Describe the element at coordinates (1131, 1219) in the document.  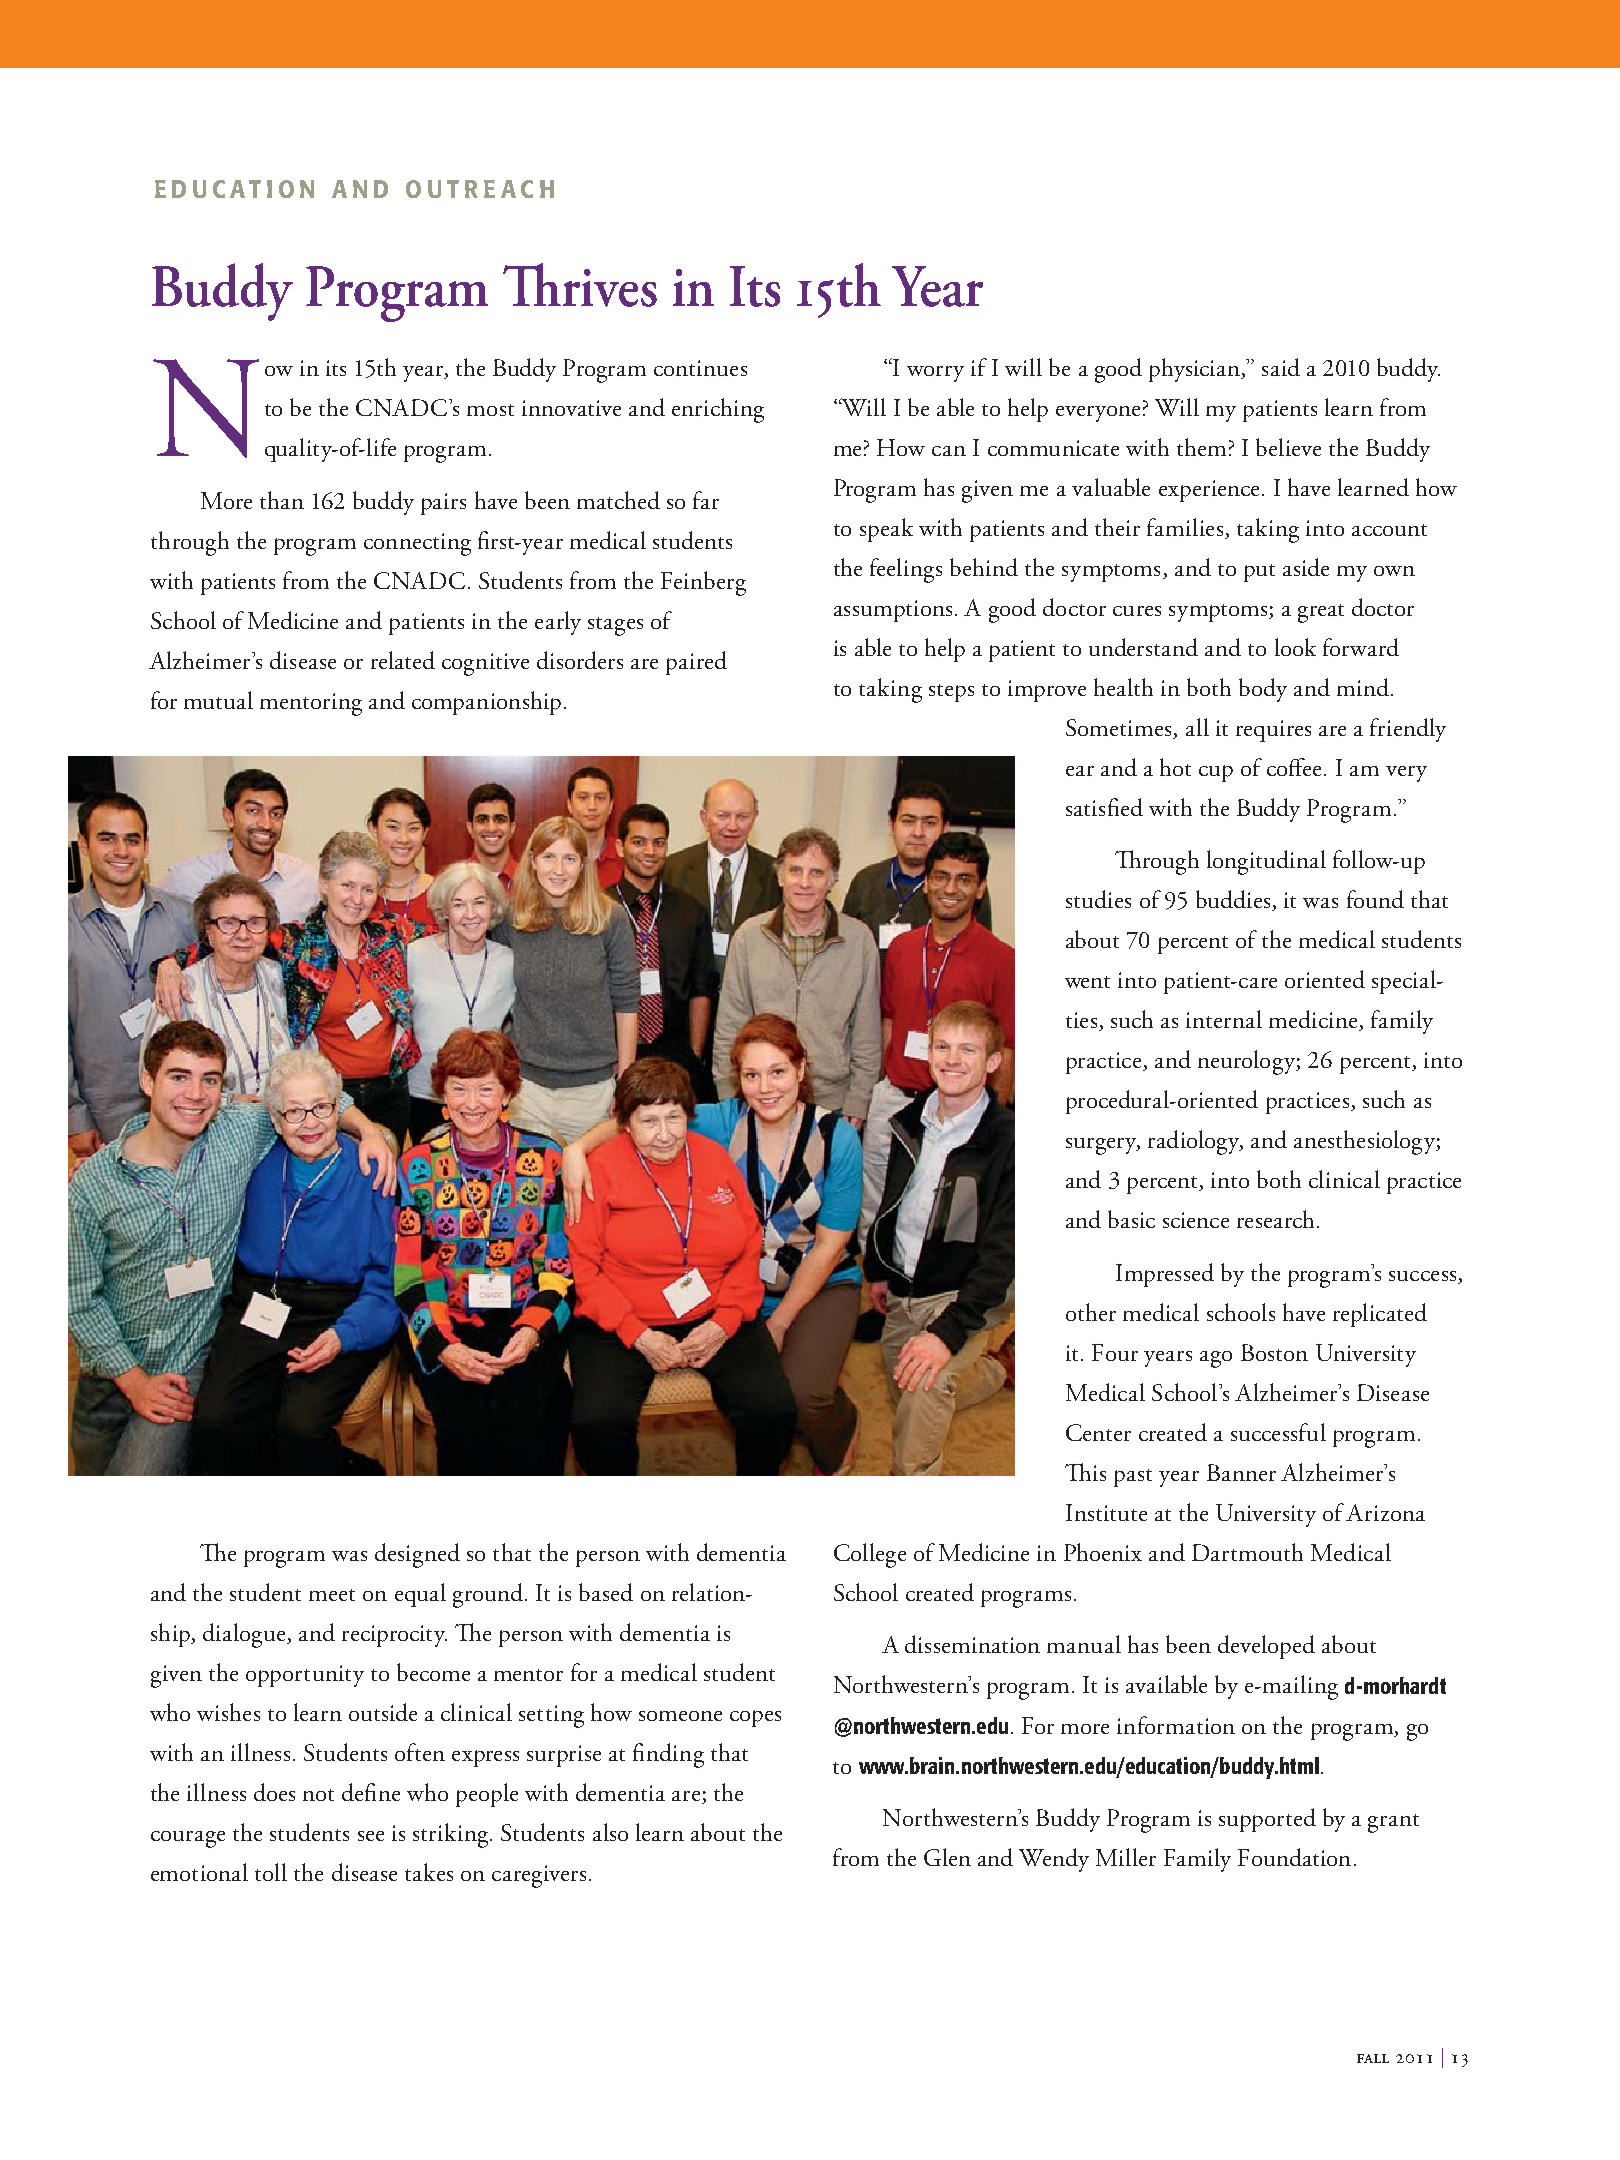
I see `basic` at that location.
